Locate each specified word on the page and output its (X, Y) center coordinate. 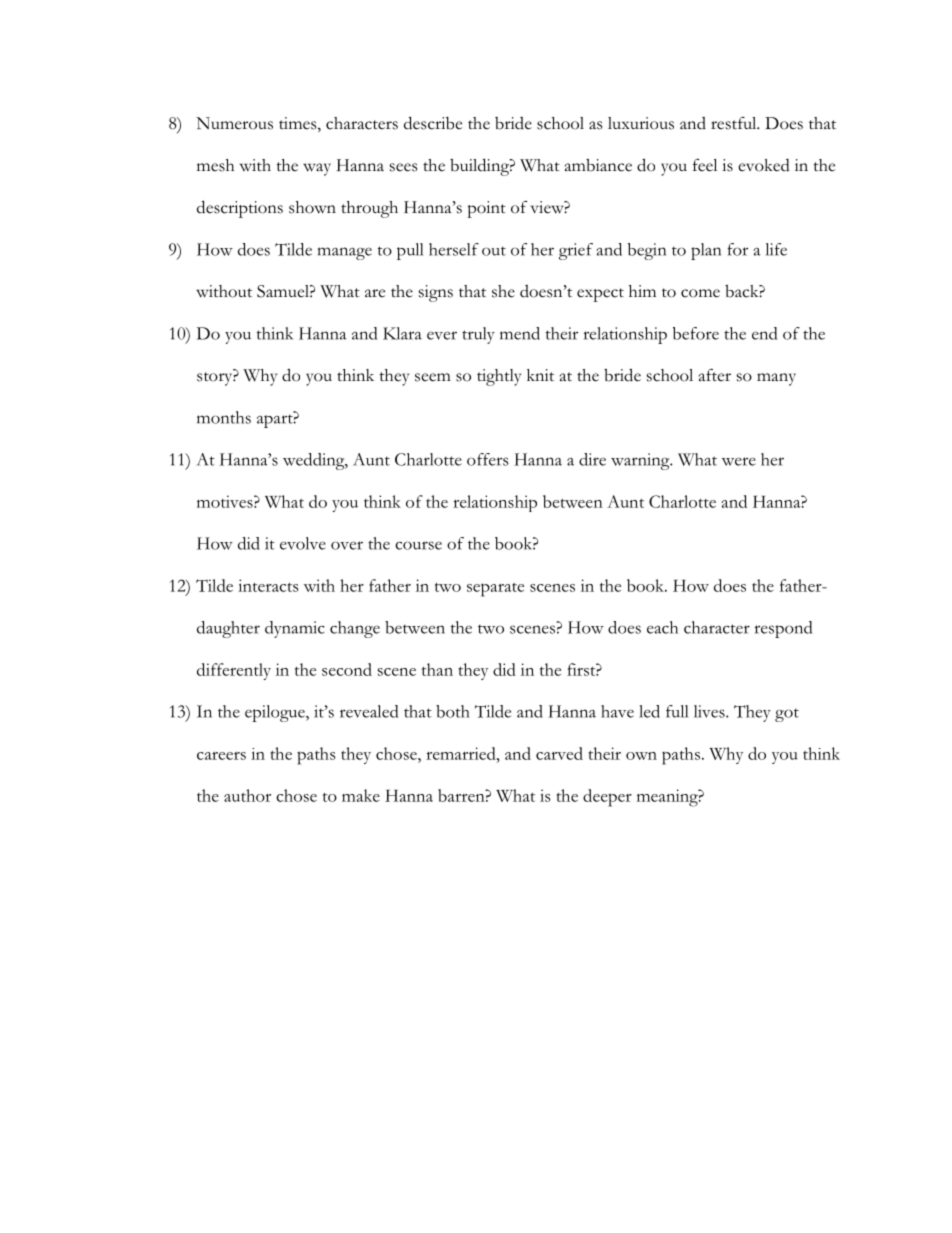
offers (488, 459)
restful (735, 123)
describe (433, 123)
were (739, 461)
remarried (462, 753)
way (317, 169)
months (224, 417)
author (247, 795)
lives (710, 711)
